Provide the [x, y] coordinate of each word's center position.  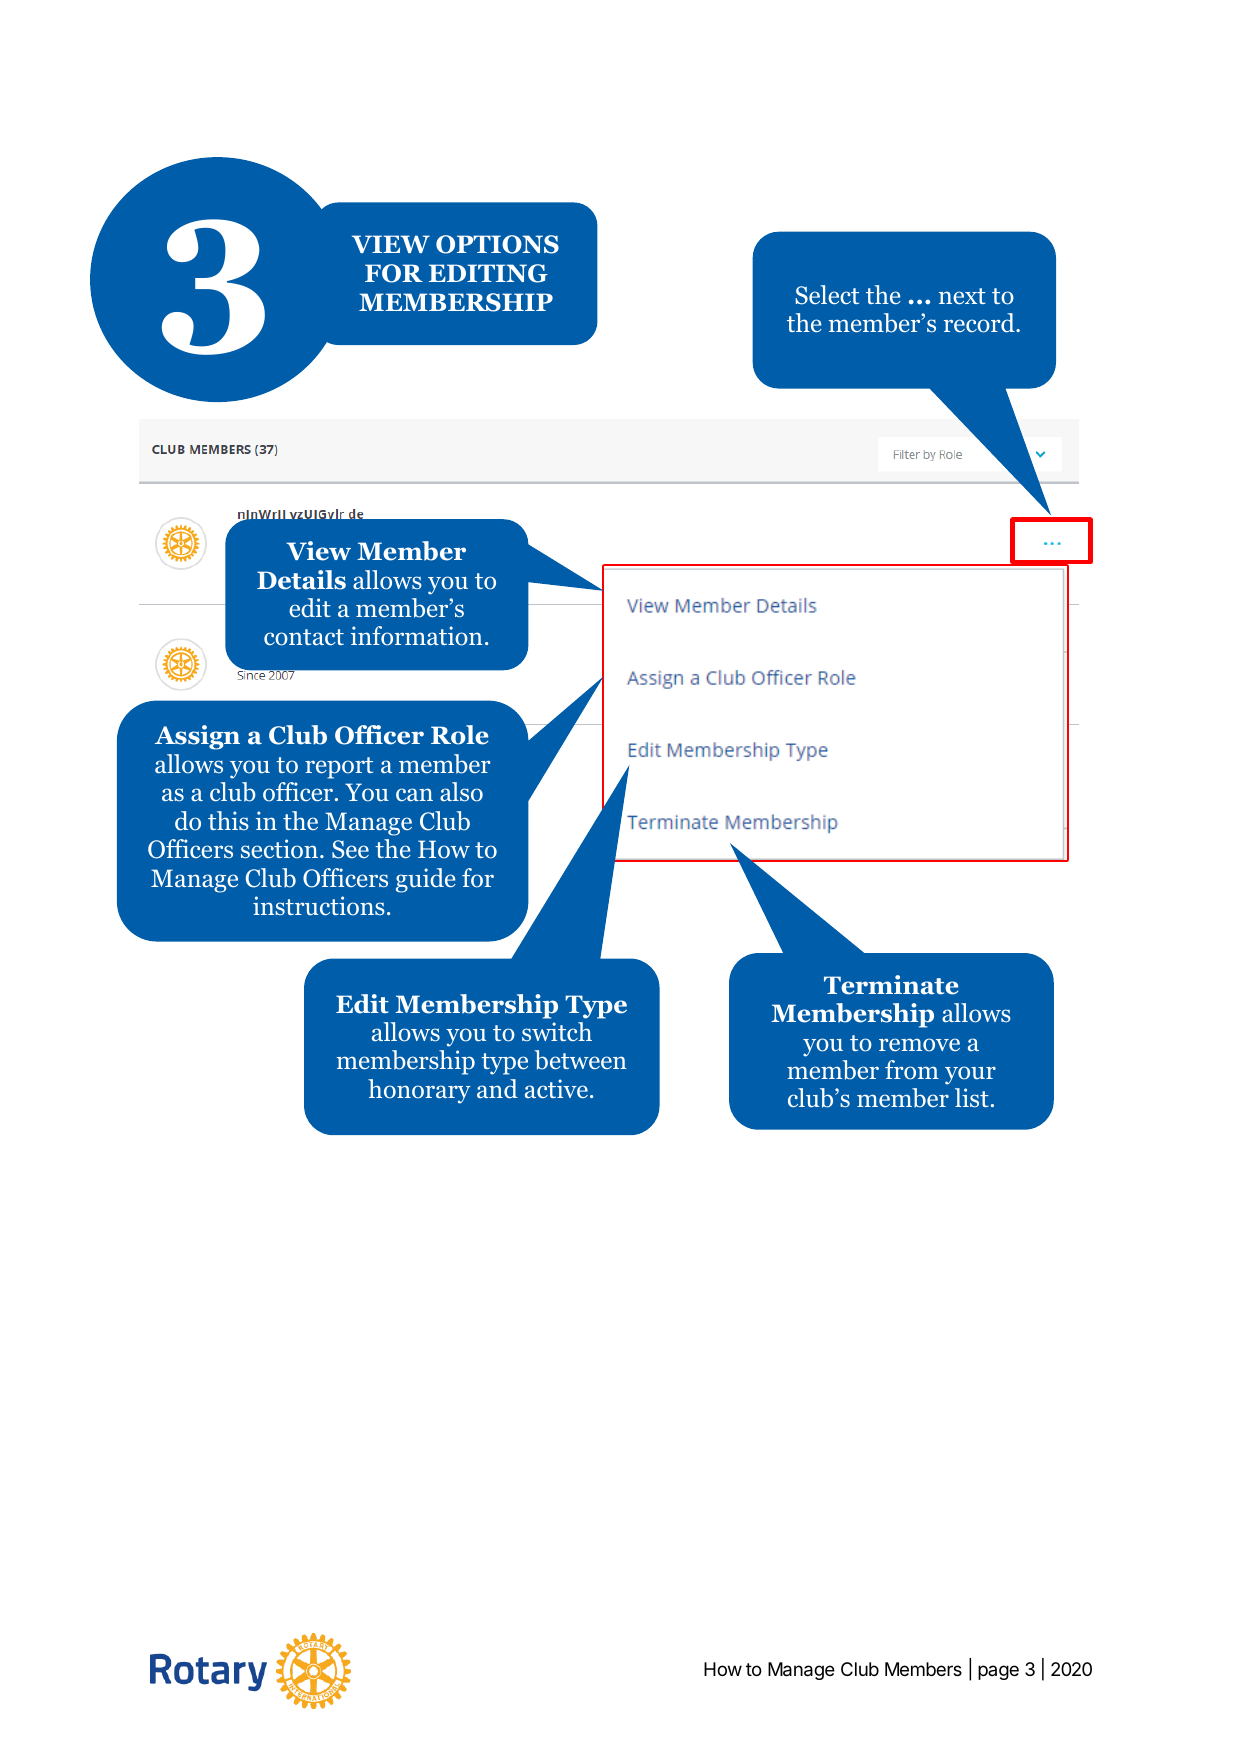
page [998, 1672]
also [461, 792]
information [417, 636]
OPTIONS [497, 244]
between [580, 1060]
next [962, 296]
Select [827, 295]
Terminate [891, 985]
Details [301, 580]
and [497, 1089]
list [972, 1098]
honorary [419, 1091]
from [912, 1070]
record [980, 323]
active [556, 1088]
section [279, 849]
